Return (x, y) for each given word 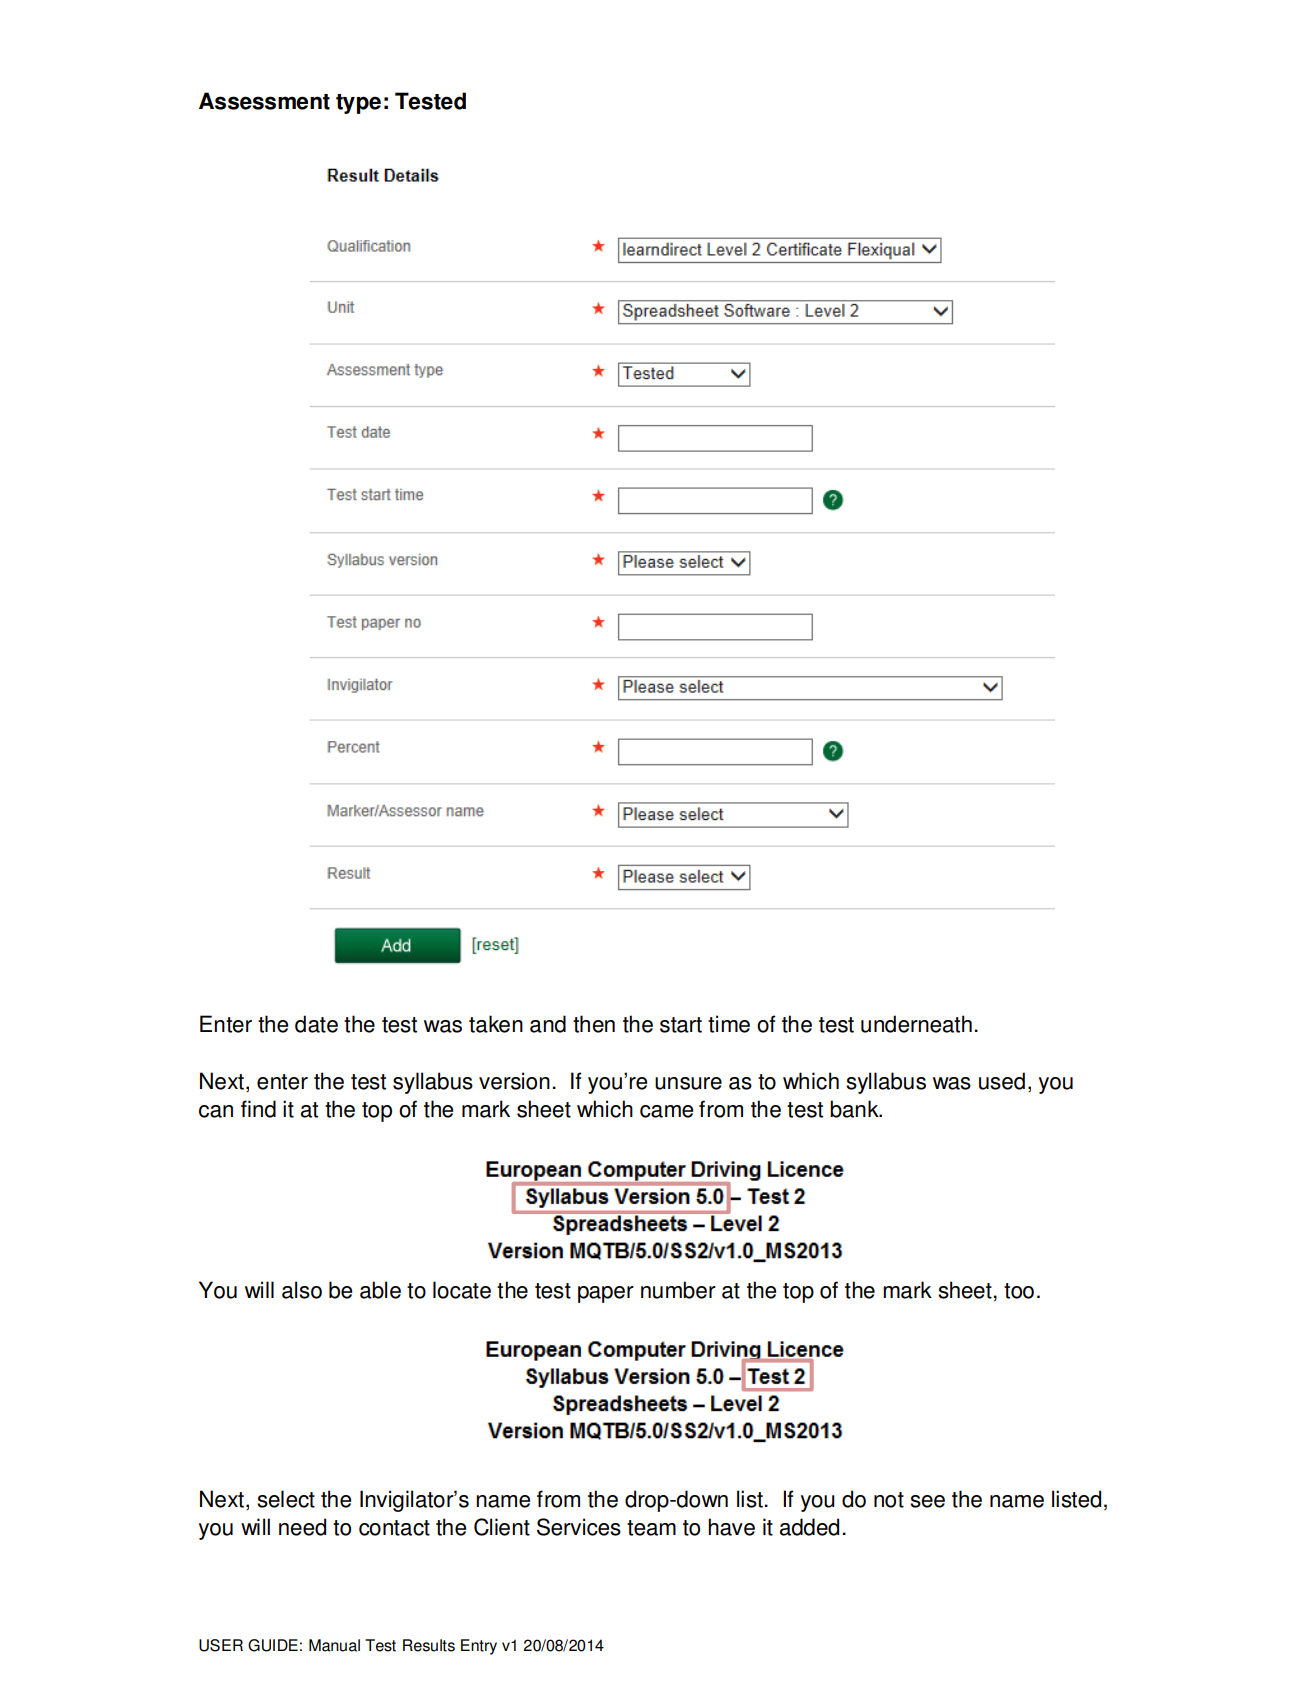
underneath (916, 1024)
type (358, 104)
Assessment (264, 101)
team (651, 1528)
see (927, 1501)
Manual (334, 1645)
